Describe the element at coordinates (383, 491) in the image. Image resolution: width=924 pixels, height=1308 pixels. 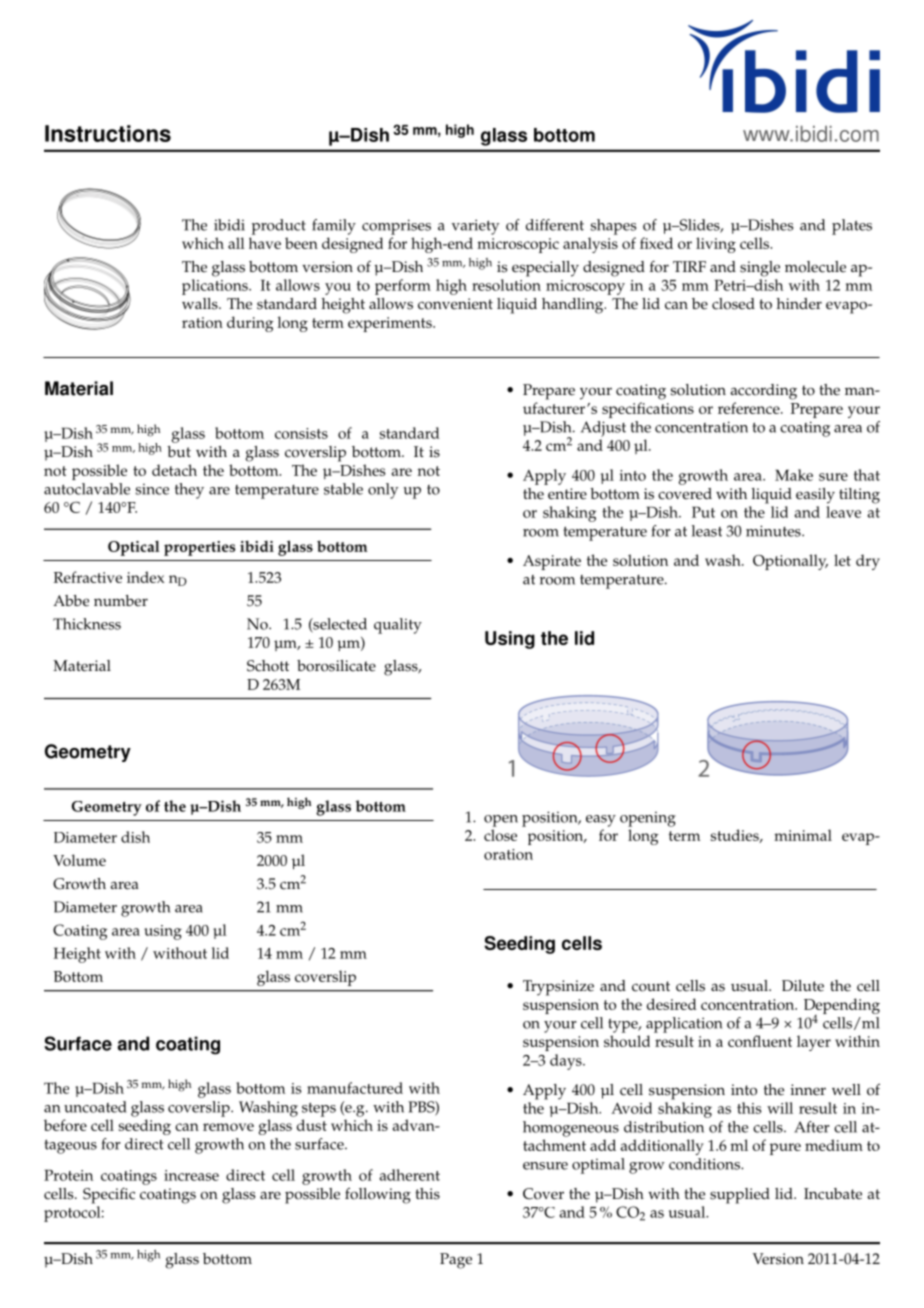
I see `only` at that location.
